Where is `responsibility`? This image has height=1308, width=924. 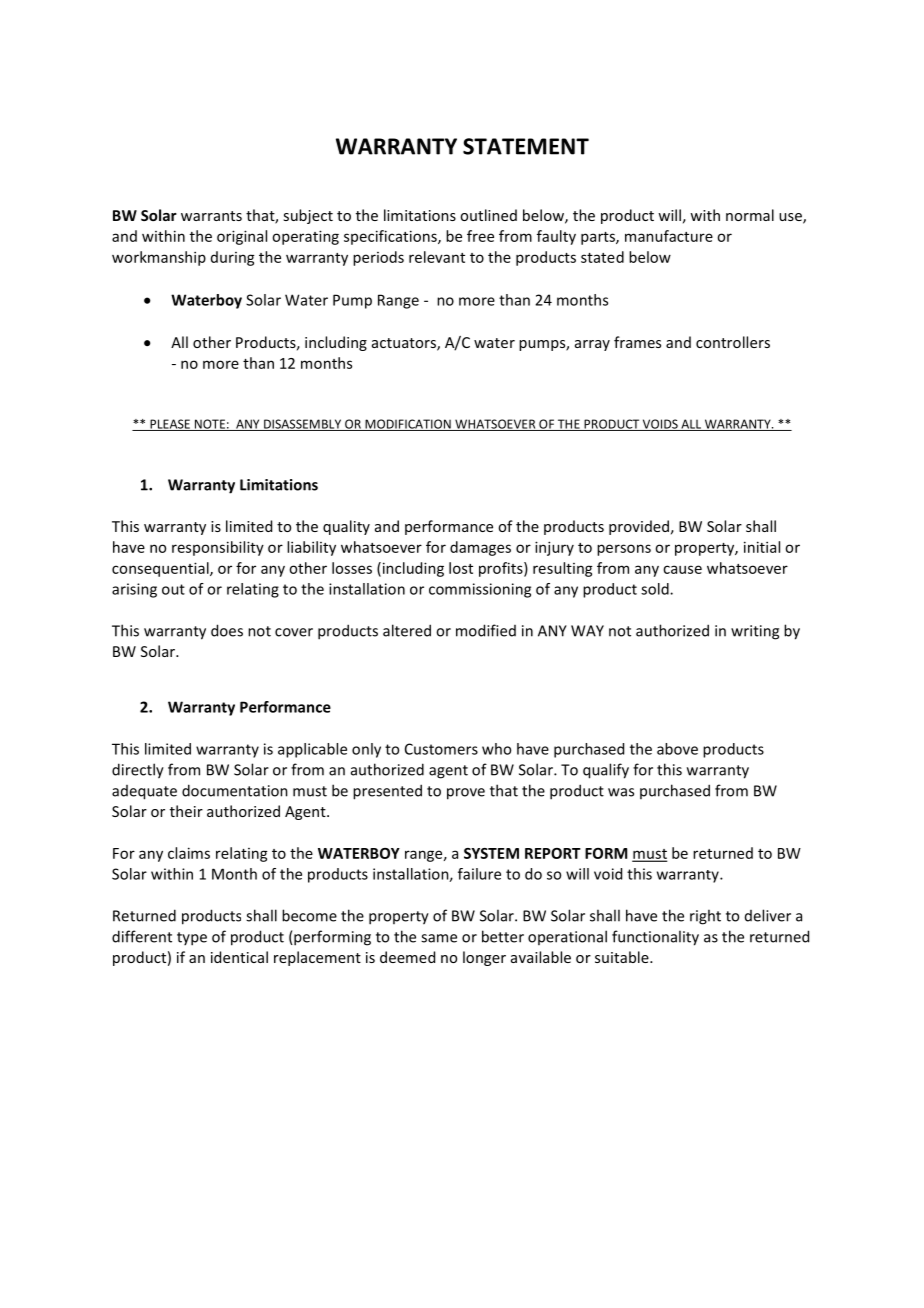
responsibility is located at coordinates (218, 548).
